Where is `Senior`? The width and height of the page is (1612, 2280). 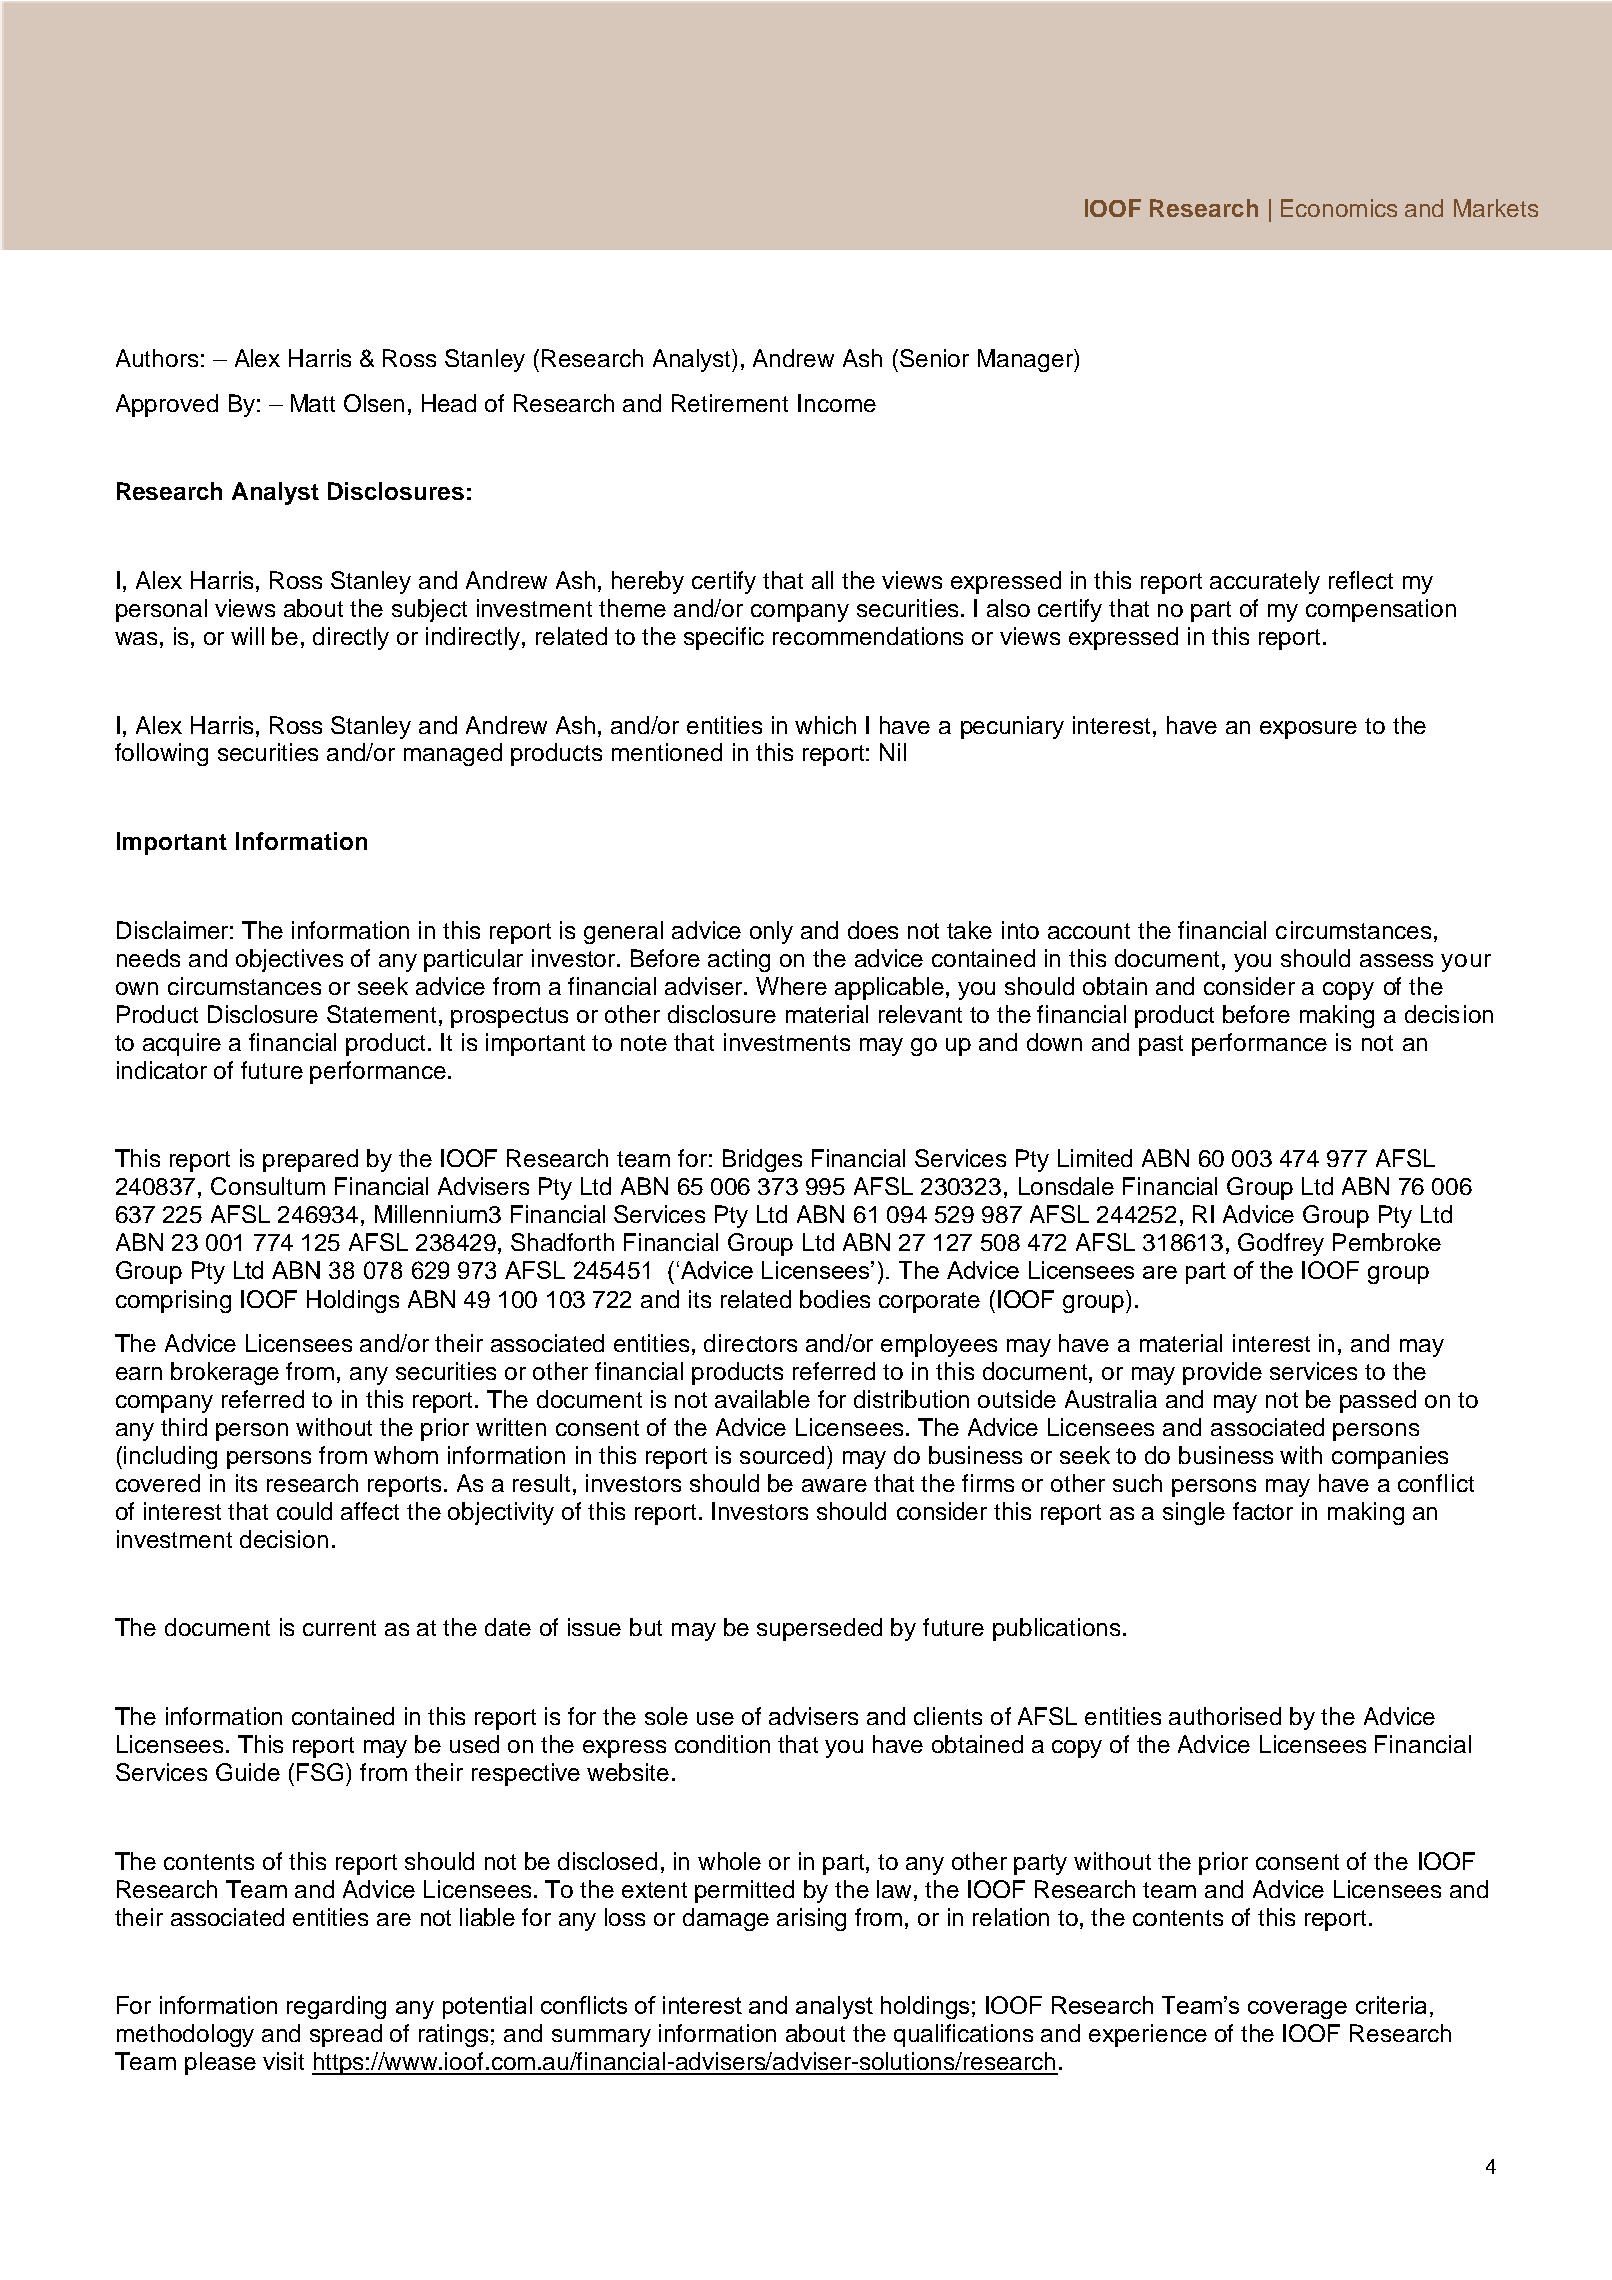
Senior is located at coordinates (934, 358).
